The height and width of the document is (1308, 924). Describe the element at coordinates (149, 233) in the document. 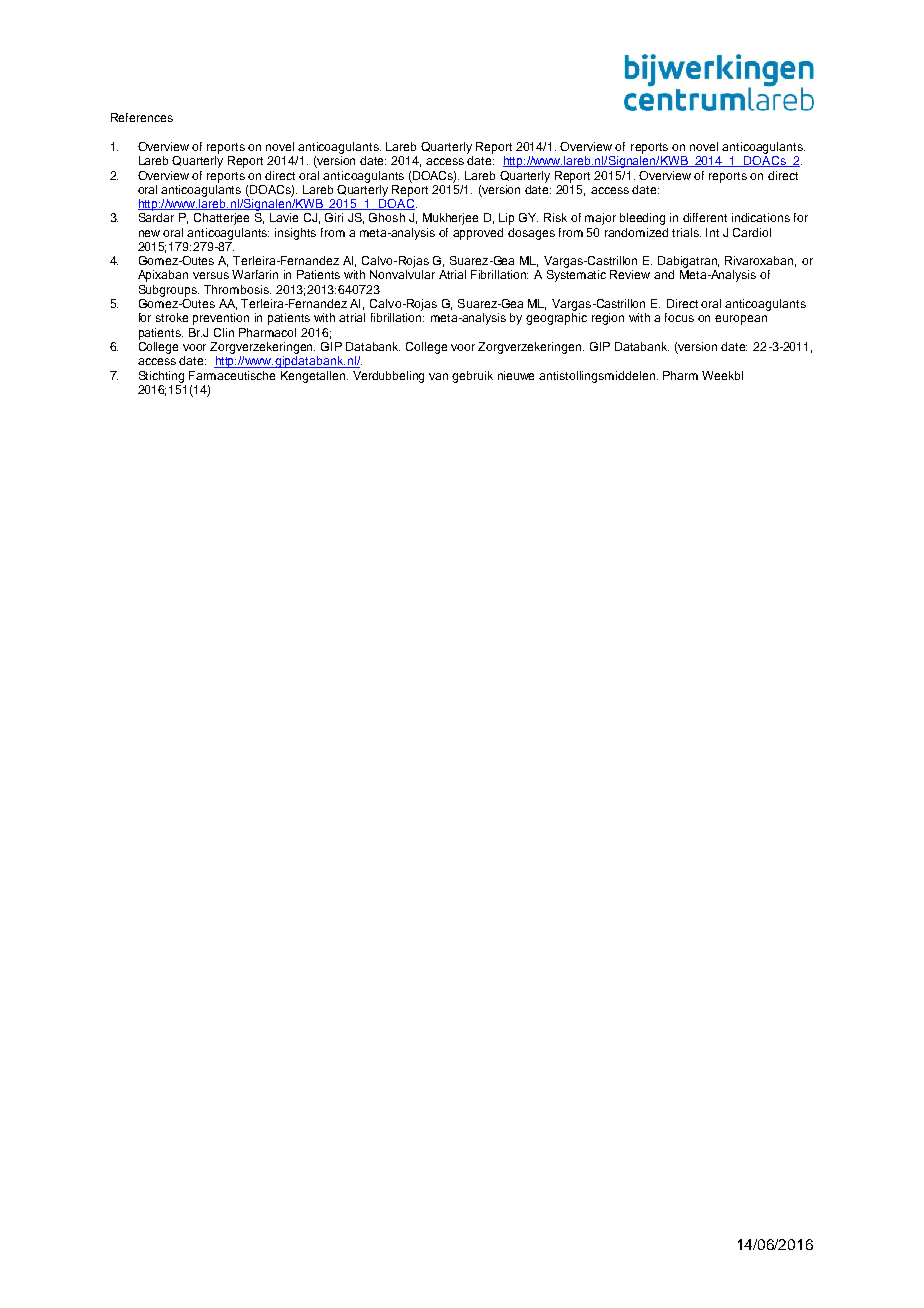

I see `new` at that location.
